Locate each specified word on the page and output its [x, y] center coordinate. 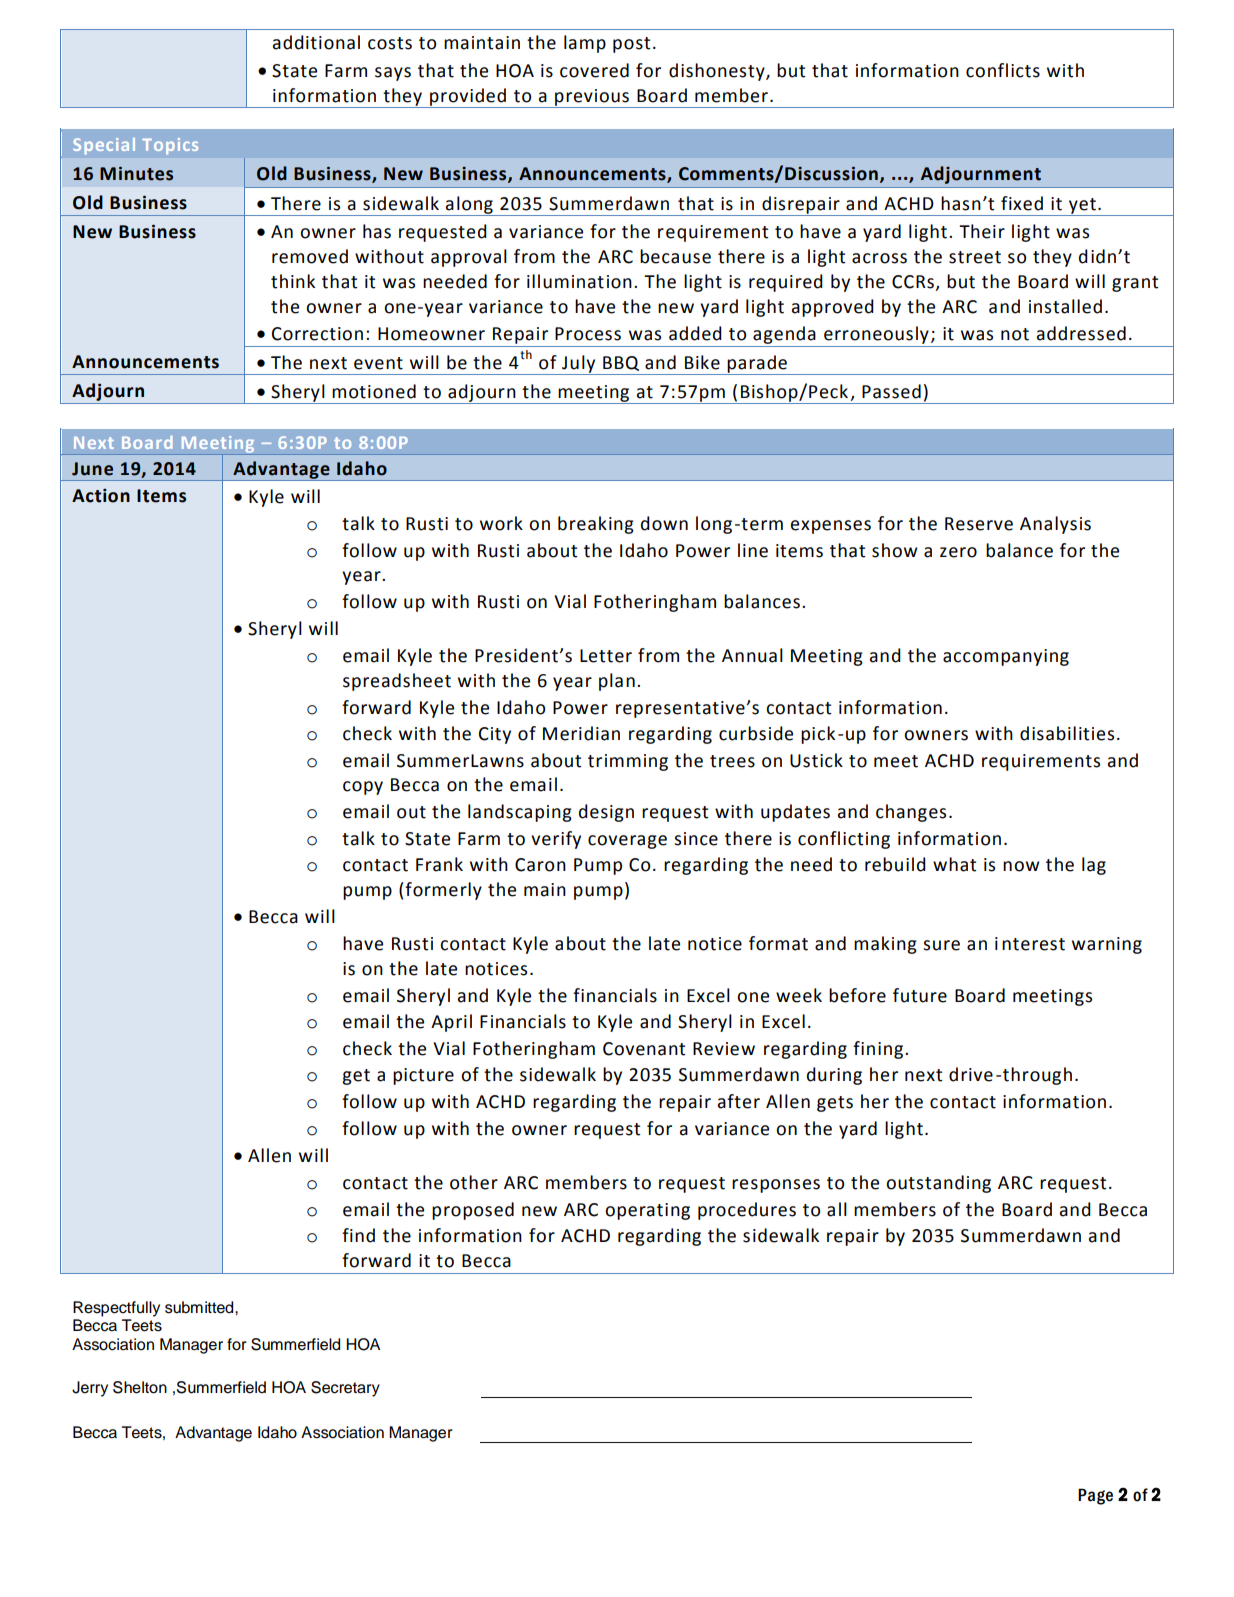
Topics [170, 146]
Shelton [140, 1387]
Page [1095, 1496]
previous [592, 98]
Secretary [345, 1389]
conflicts [1003, 70]
